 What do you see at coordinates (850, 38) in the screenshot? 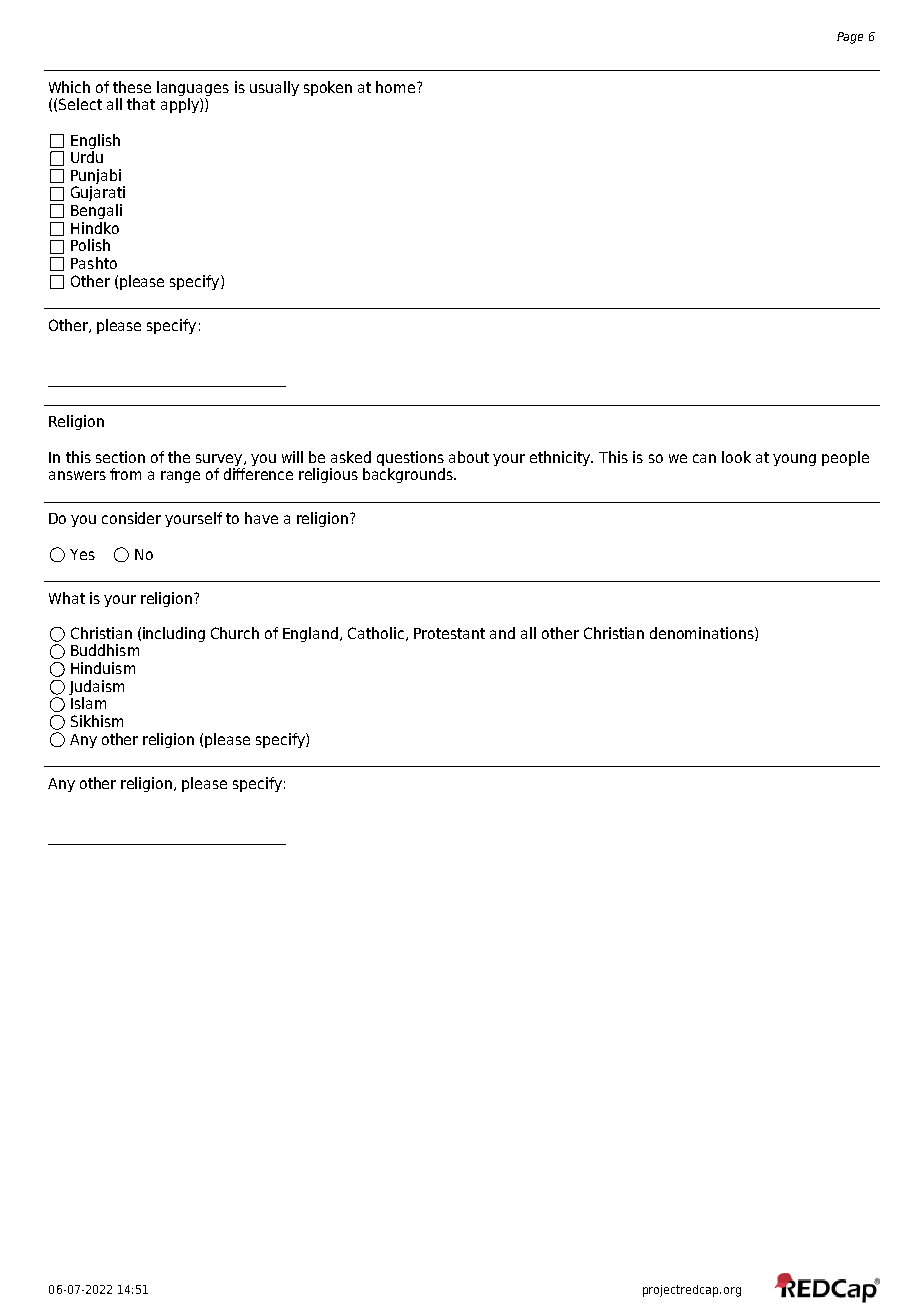
I see `Page` at bounding box center [850, 38].
